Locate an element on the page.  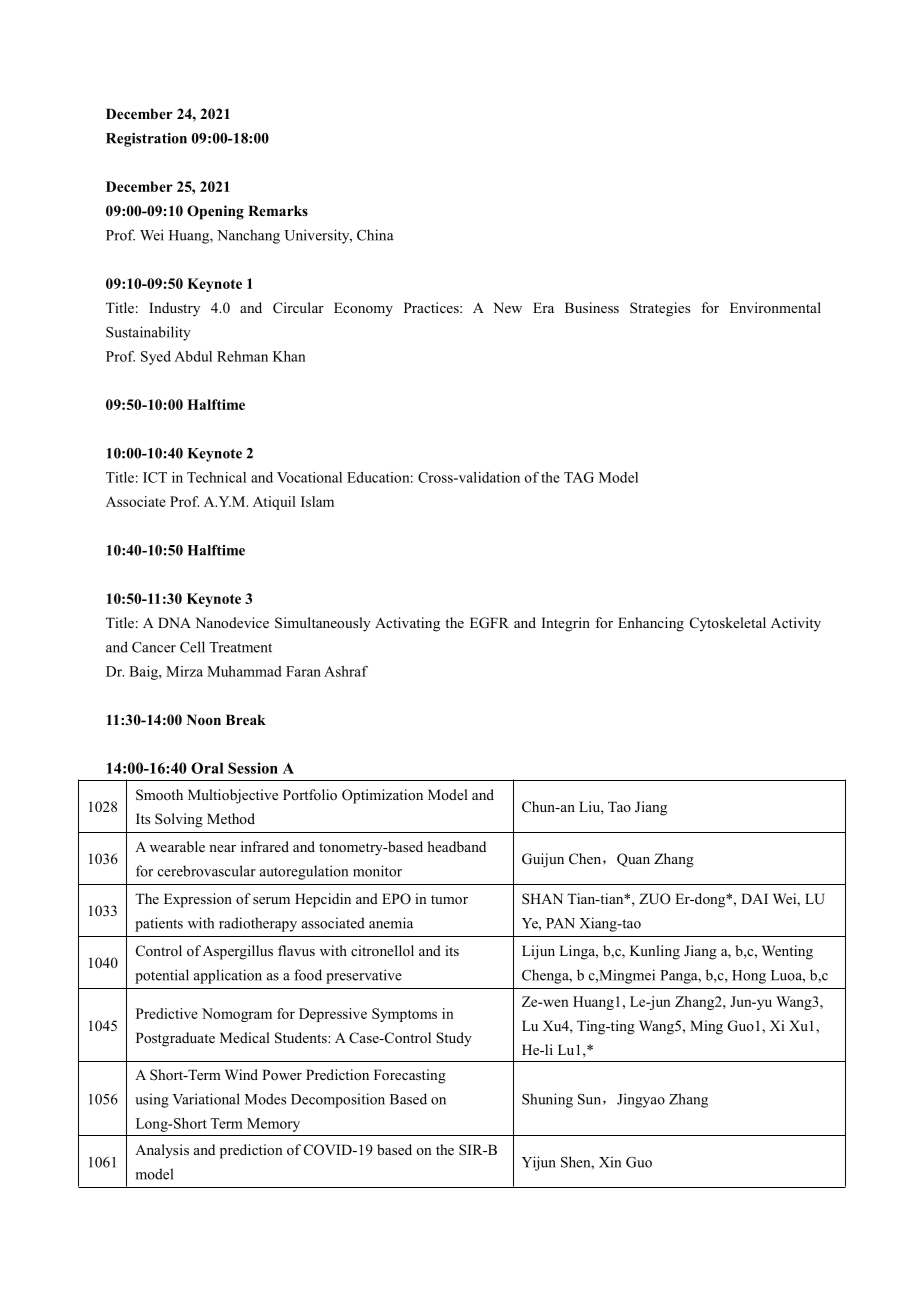
EGFR is located at coordinates (489, 623).
